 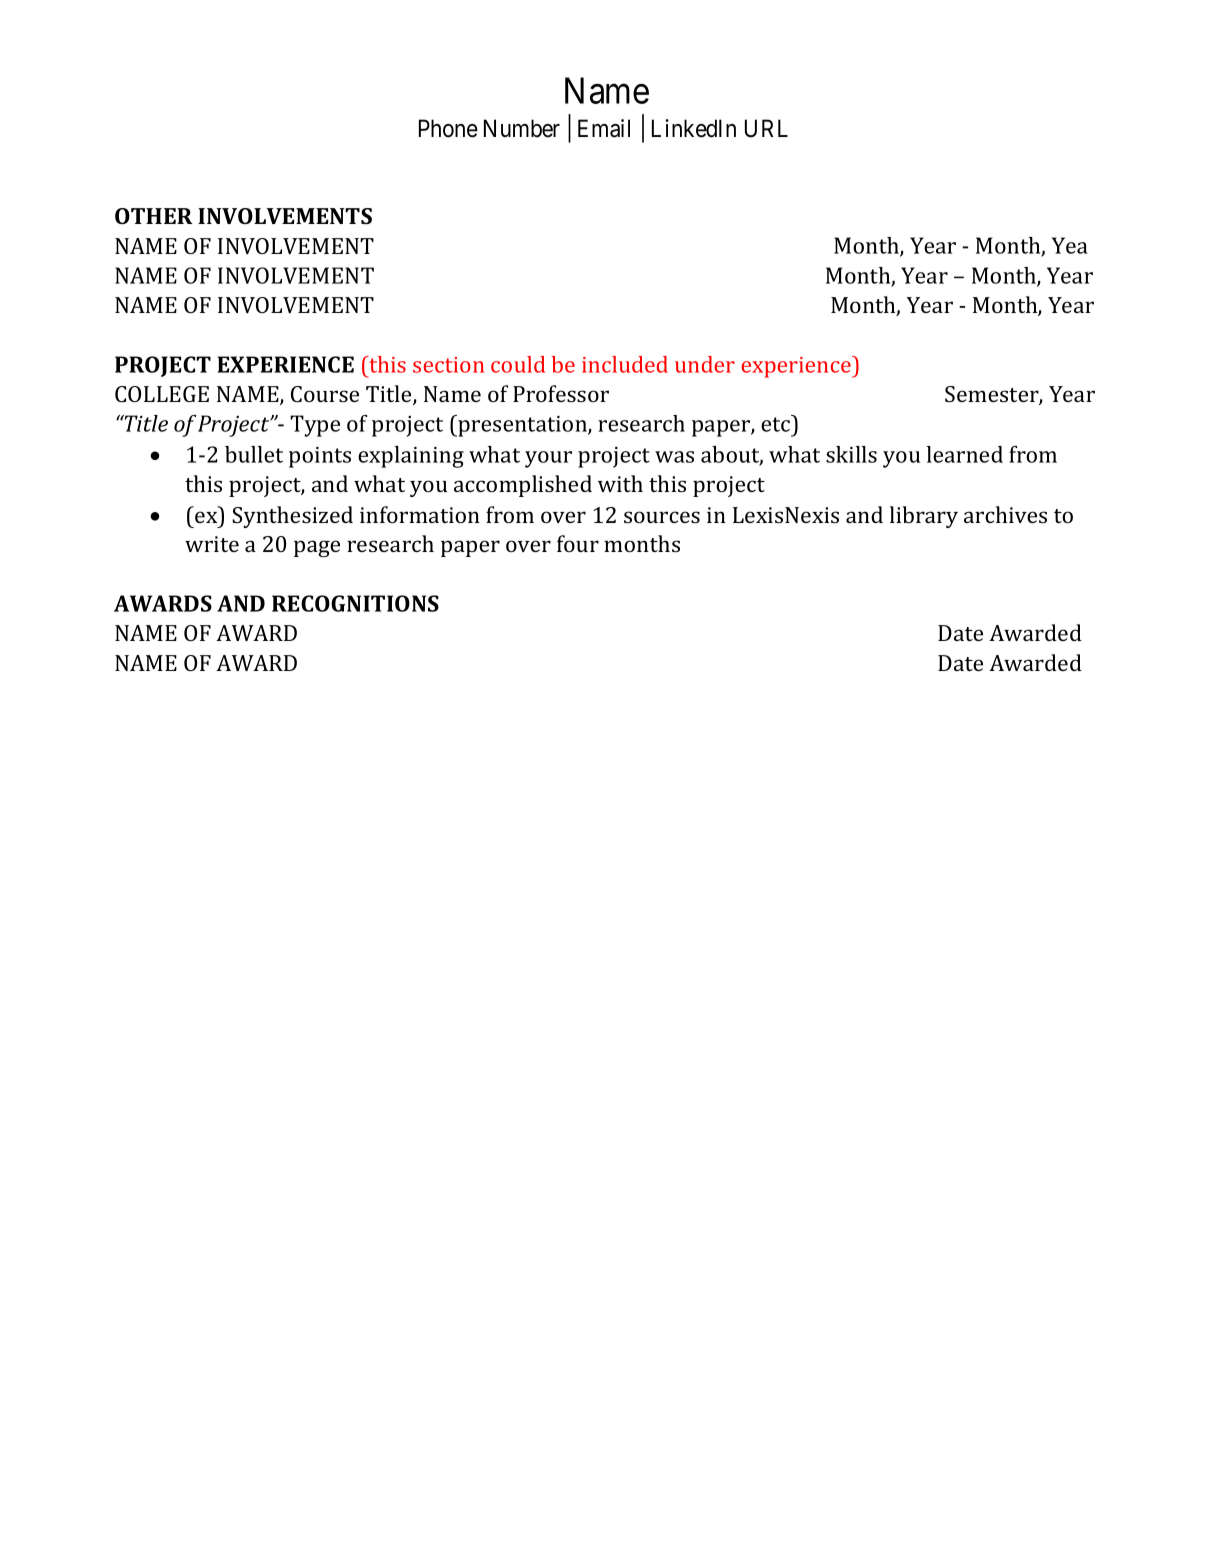 I want to click on RECOGNITIONS, so click(x=355, y=603).
